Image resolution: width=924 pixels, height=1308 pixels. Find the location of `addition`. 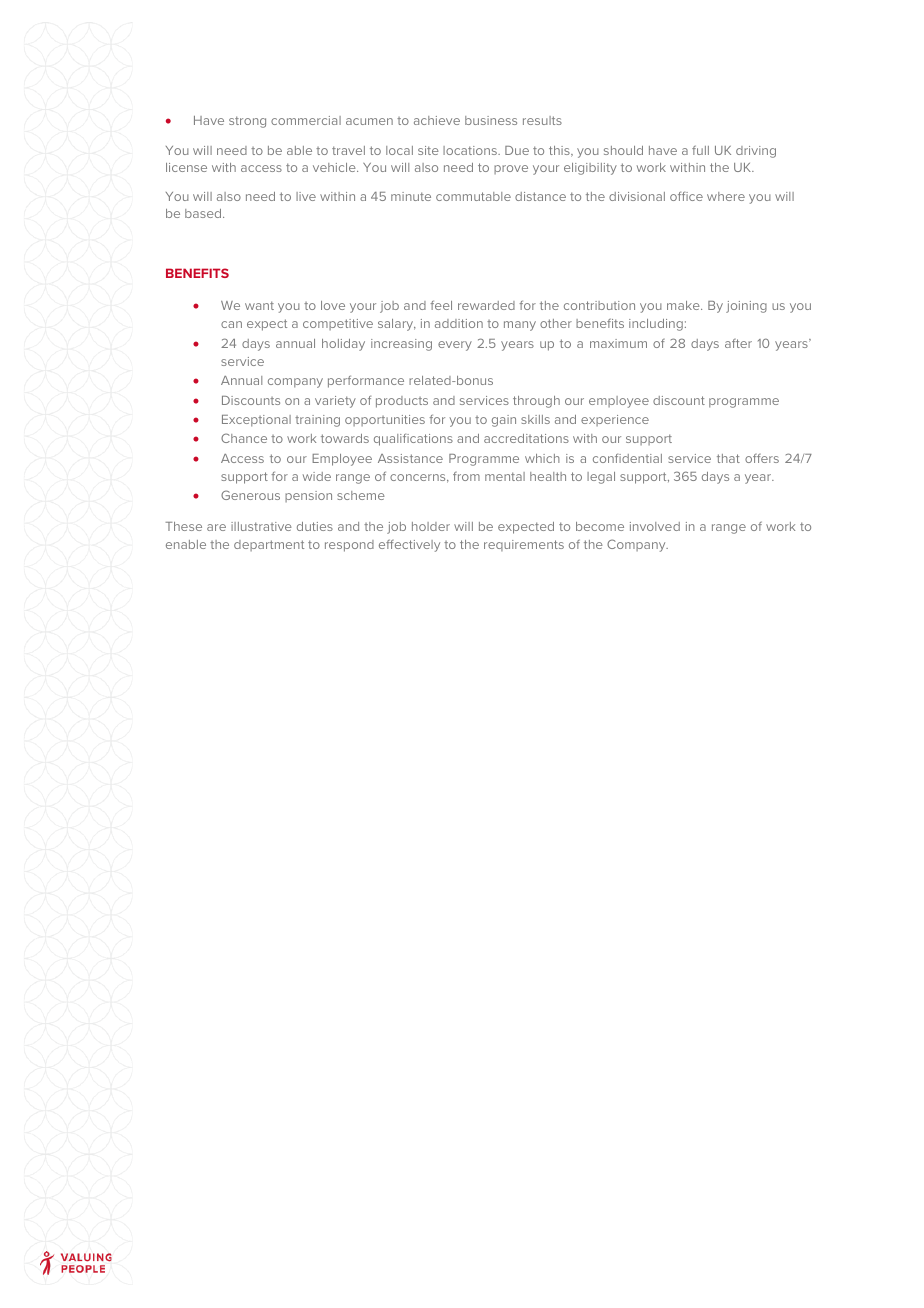

addition is located at coordinates (459, 323).
